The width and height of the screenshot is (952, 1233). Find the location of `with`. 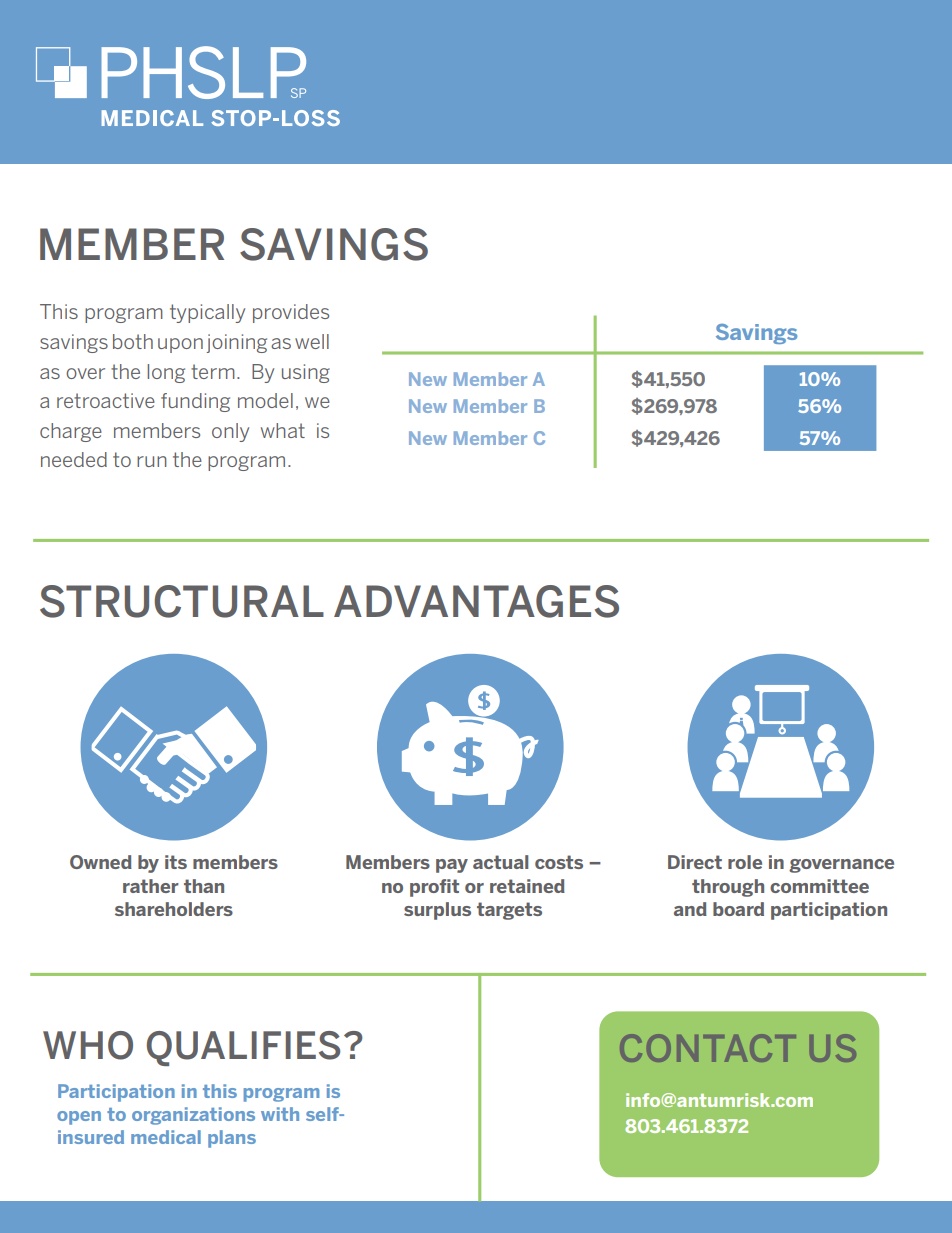

with is located at coordinates (280, 1114).
